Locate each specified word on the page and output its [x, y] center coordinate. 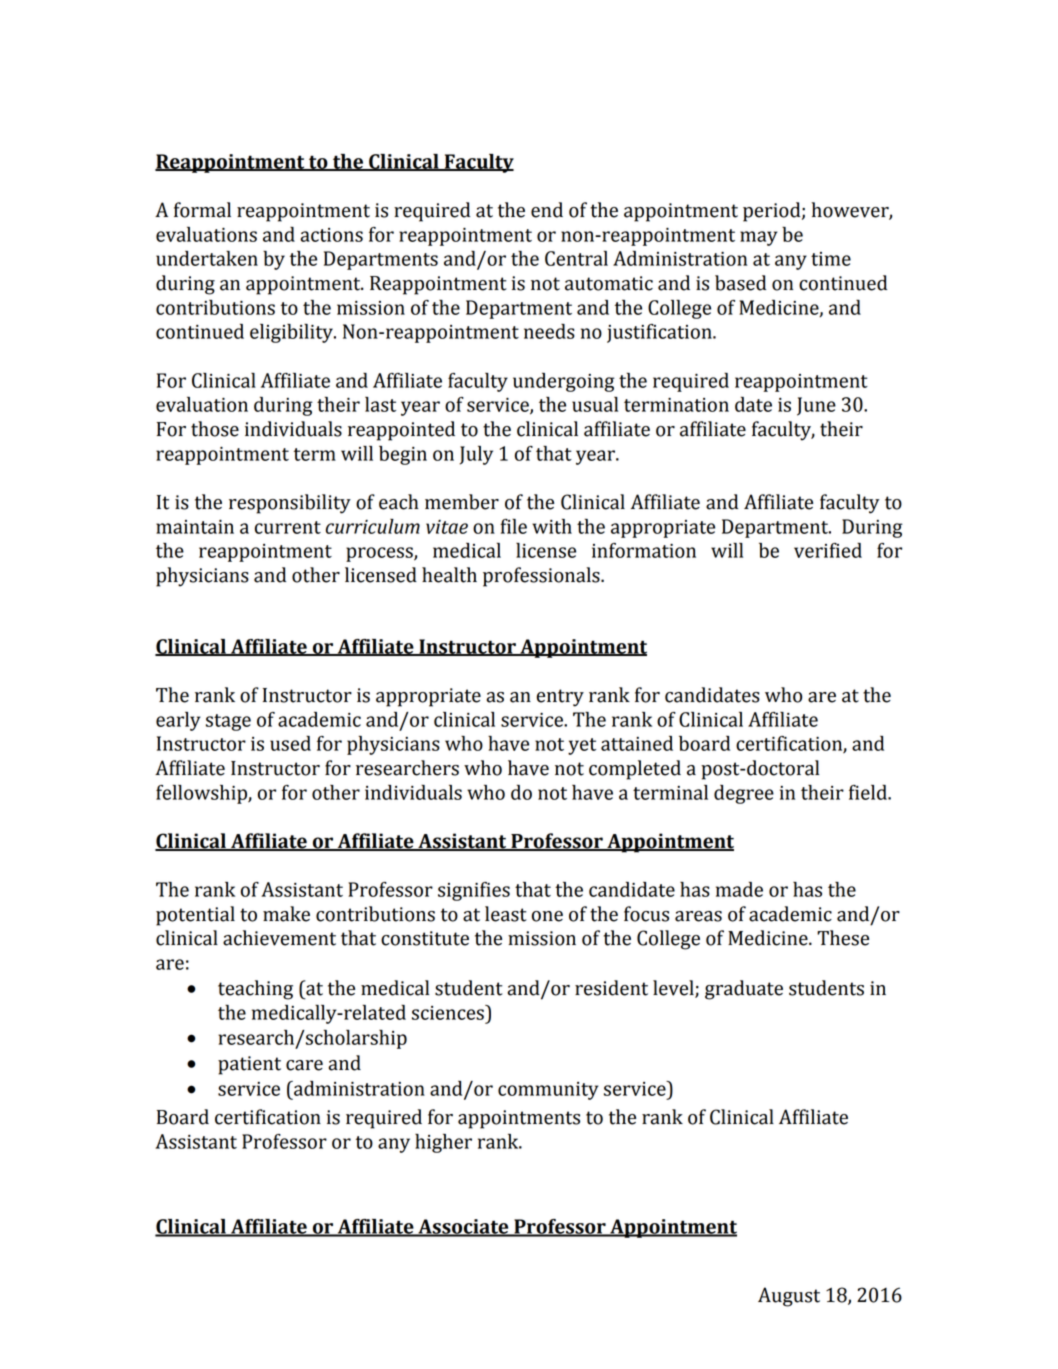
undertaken [207, 258]
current [288, 527]
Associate [463, 1227]
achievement [279, 938]
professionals [542, 577]
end [547, 210]
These [843, 938]
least [506, 914]
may [759, 238]
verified [828, 550]
